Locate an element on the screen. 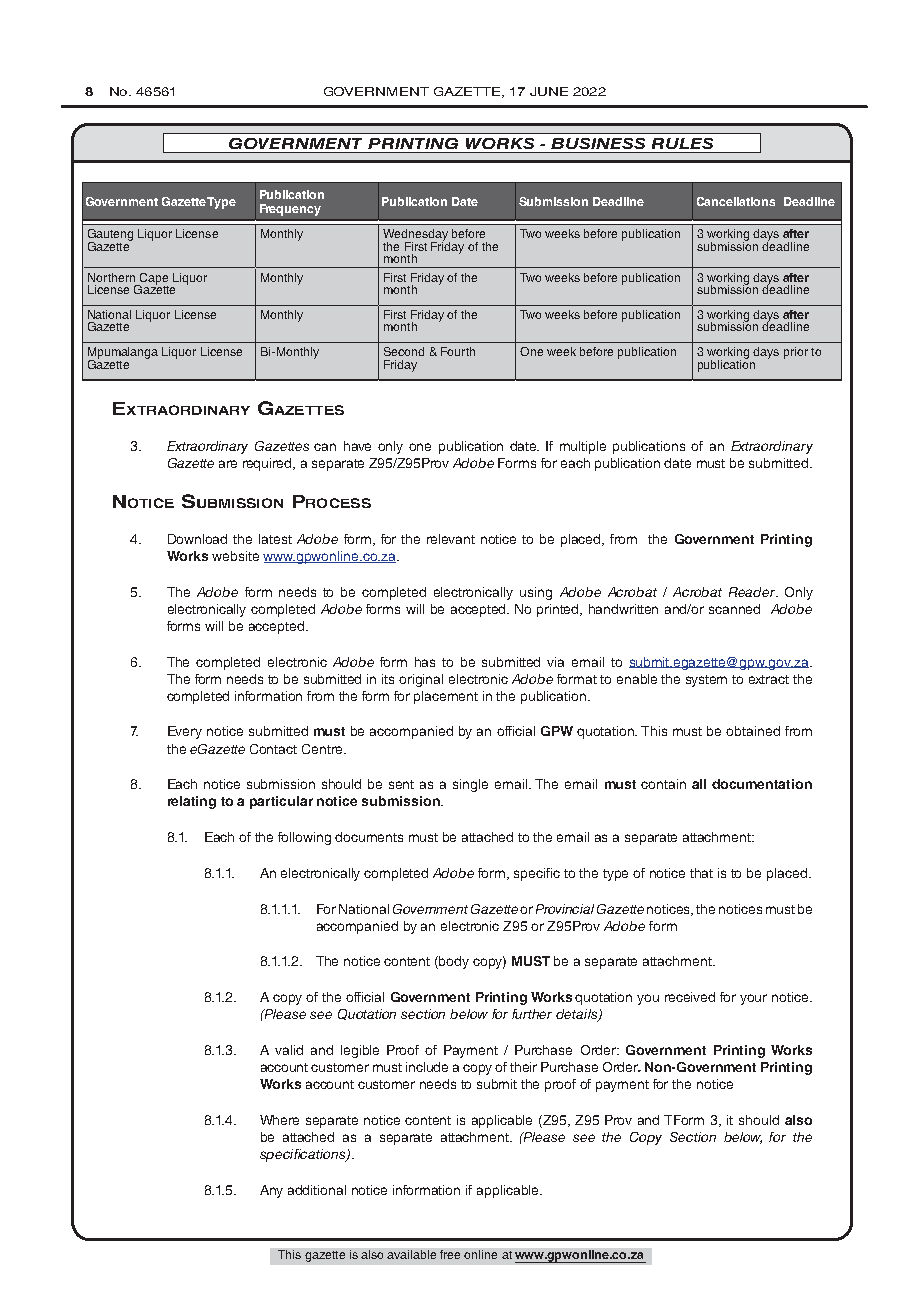  single is located at coordinates (470, 785).
